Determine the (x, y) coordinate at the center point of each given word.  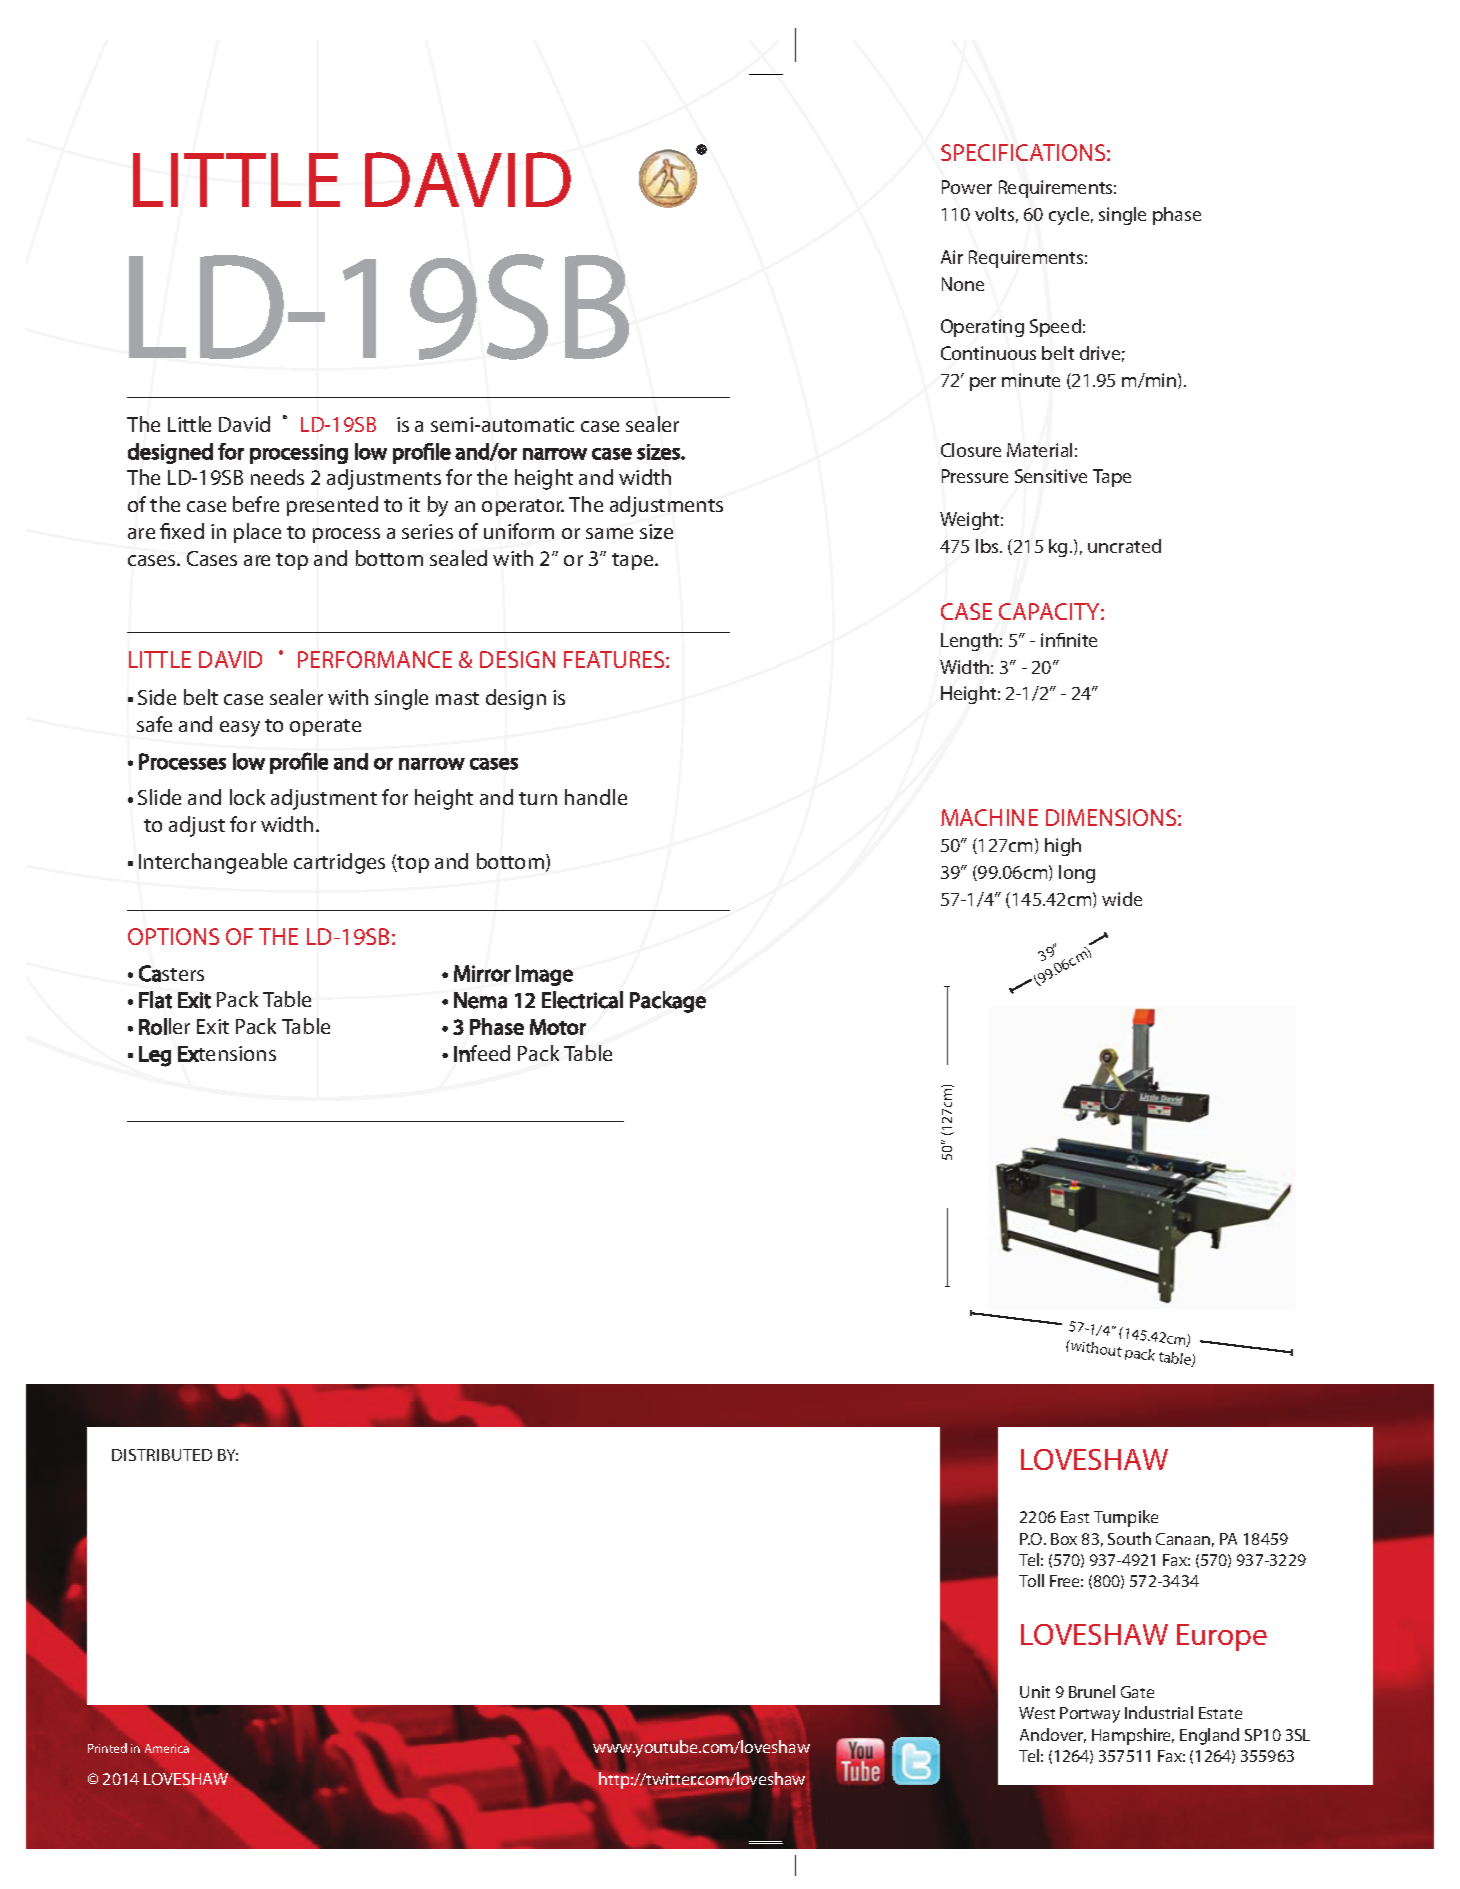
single (1122, 216)
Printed (107, 1748)
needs (277, 477)
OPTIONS (173, 936)
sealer (652, 424)
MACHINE (989, 817)
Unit (1035, 1692)
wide (1122, 899)
